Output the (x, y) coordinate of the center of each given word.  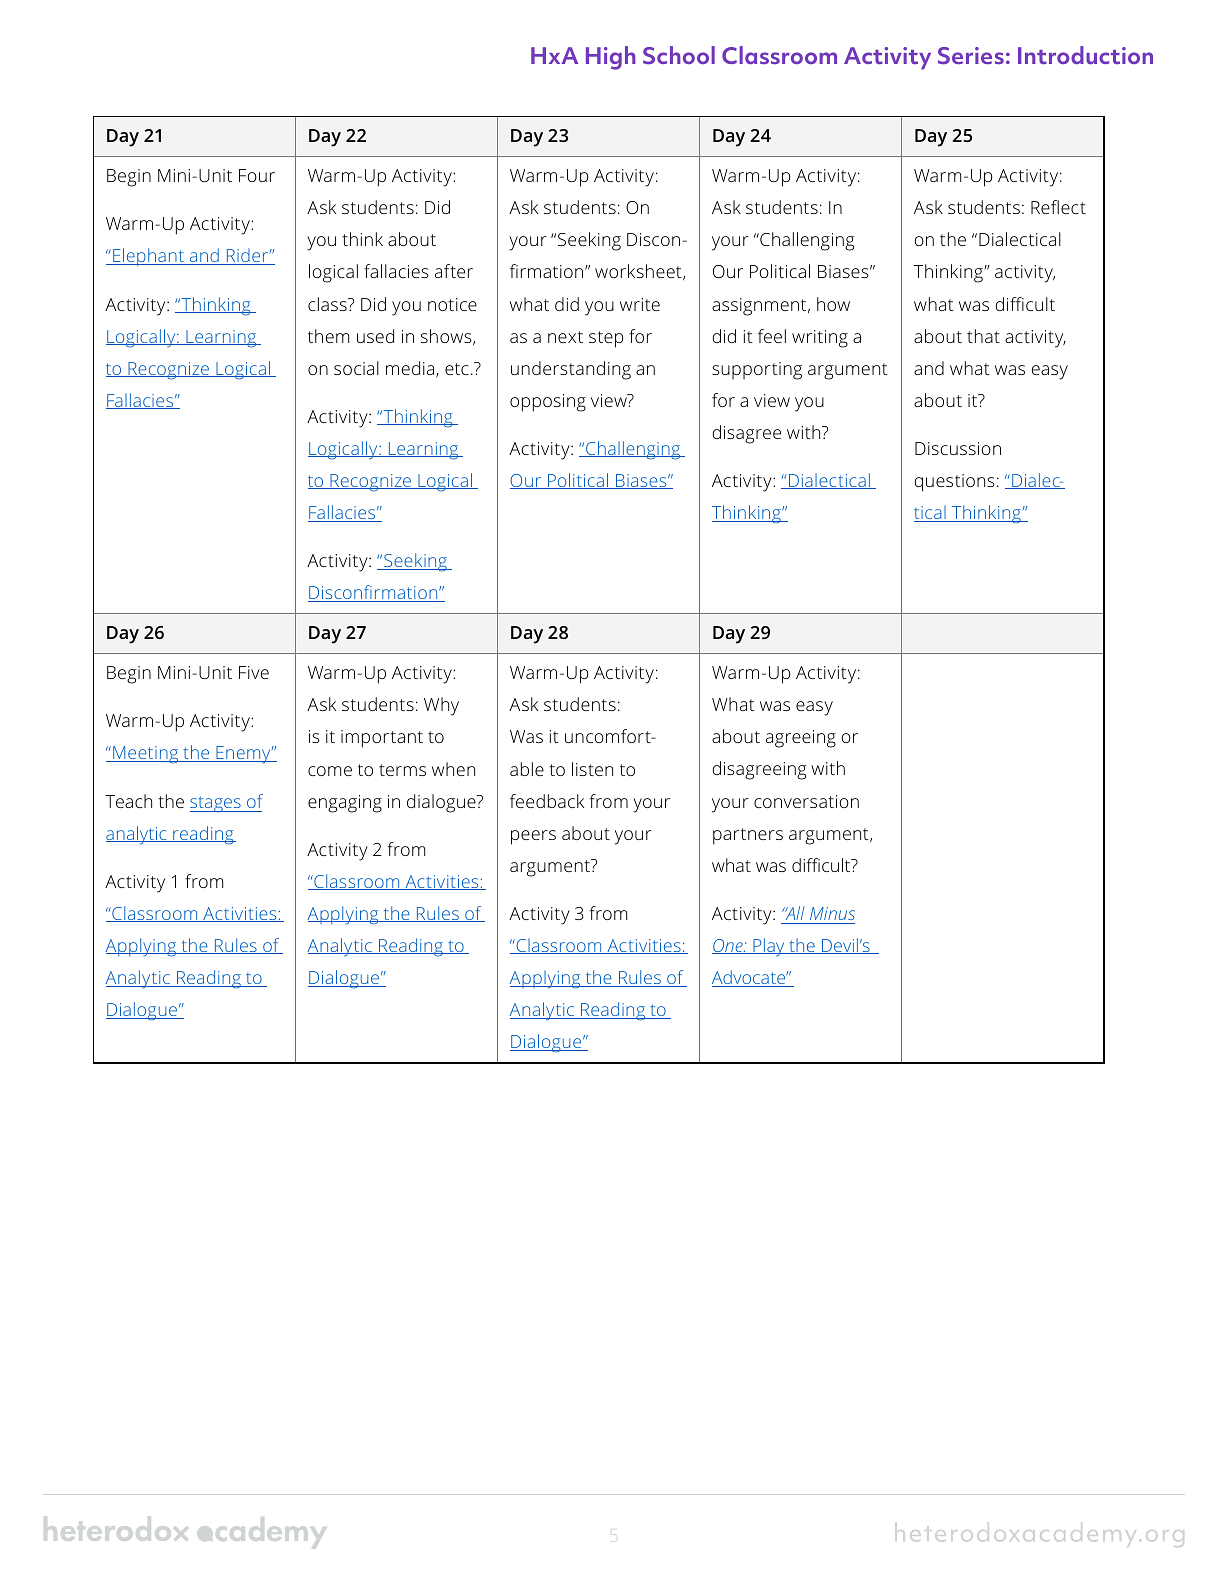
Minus (832, 913)
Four (257, 175)
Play (769, 947)
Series (971, 55)
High (610, 58)
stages (216, 804)
